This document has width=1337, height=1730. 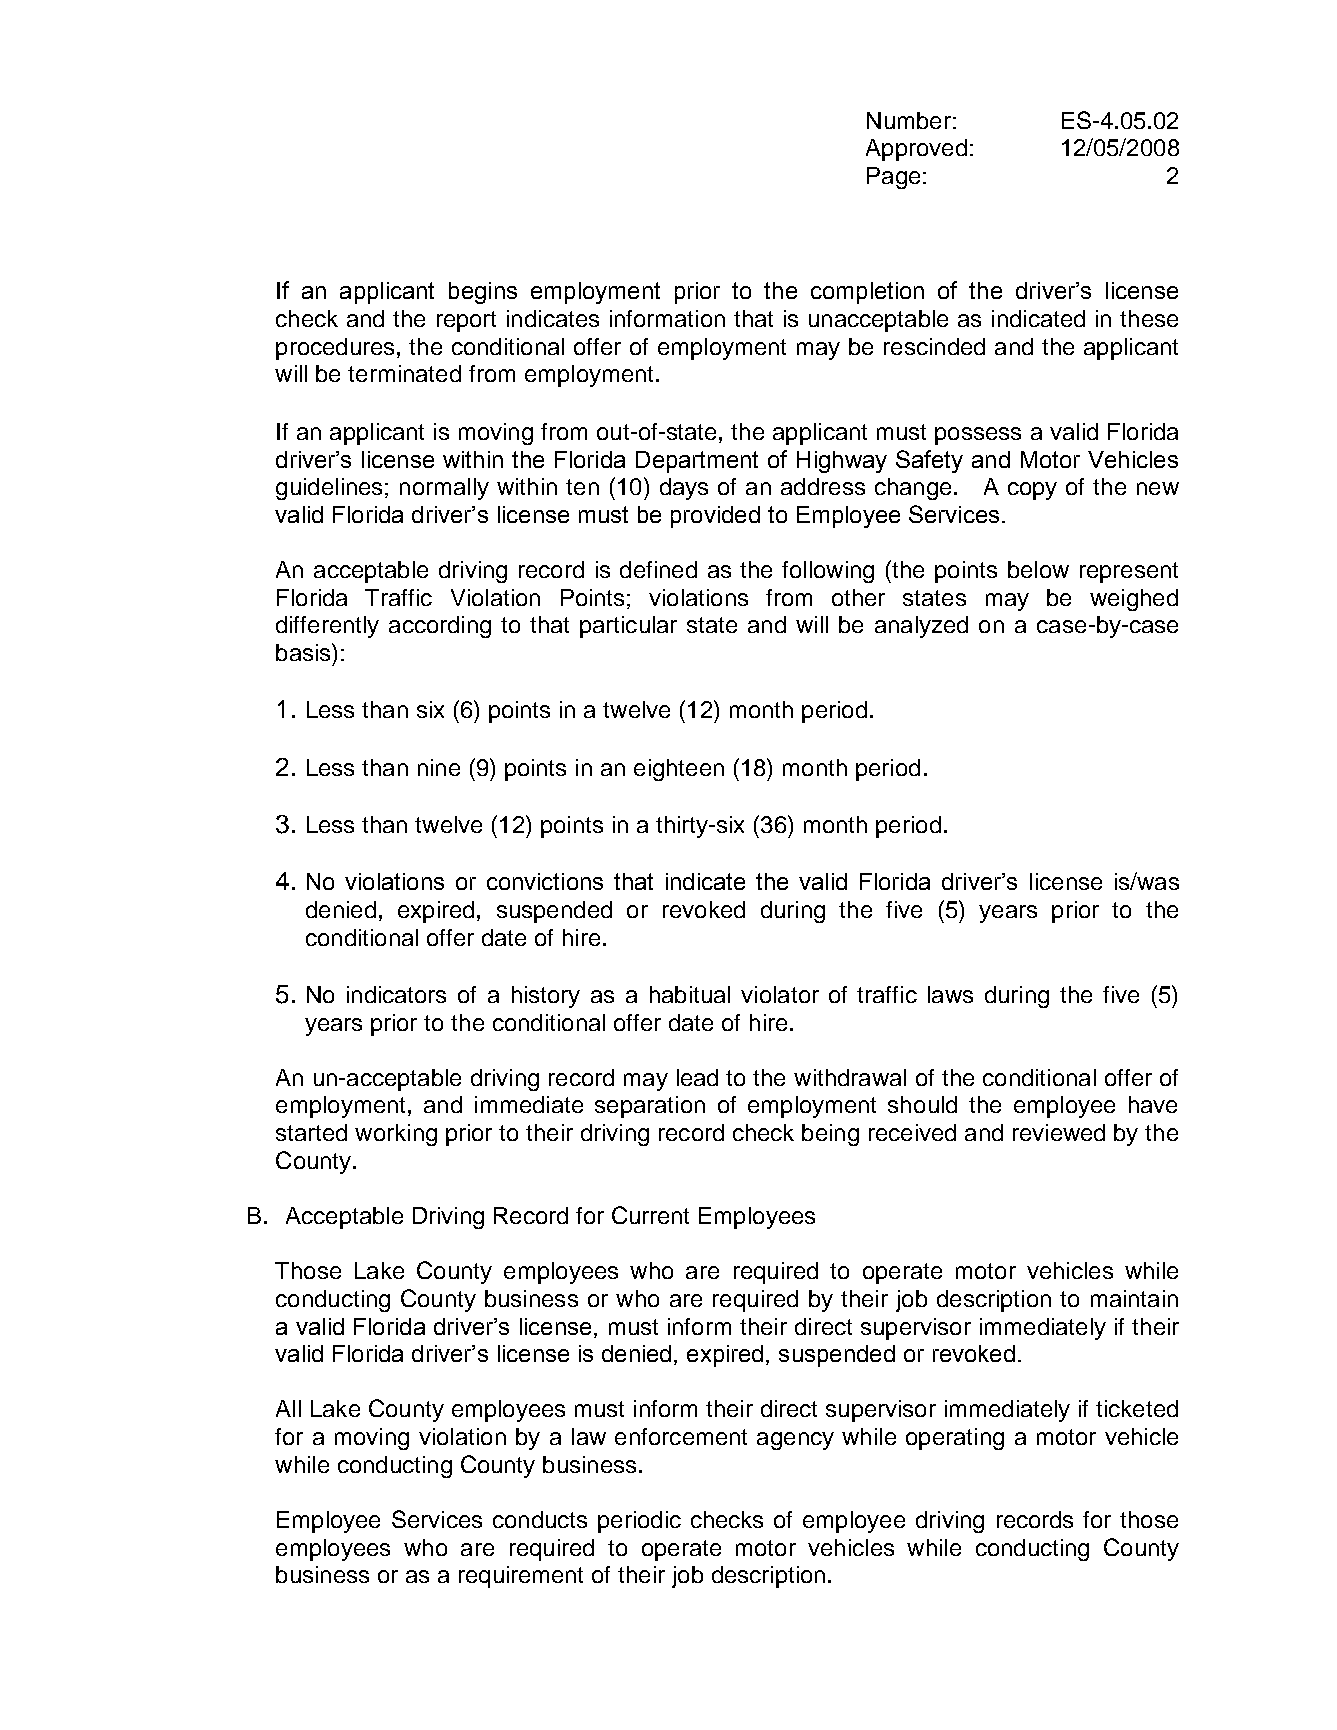 What do you see at coordinates (521, 1577) in the document?
I see `requirement` at bounding box center [521, 1577].
